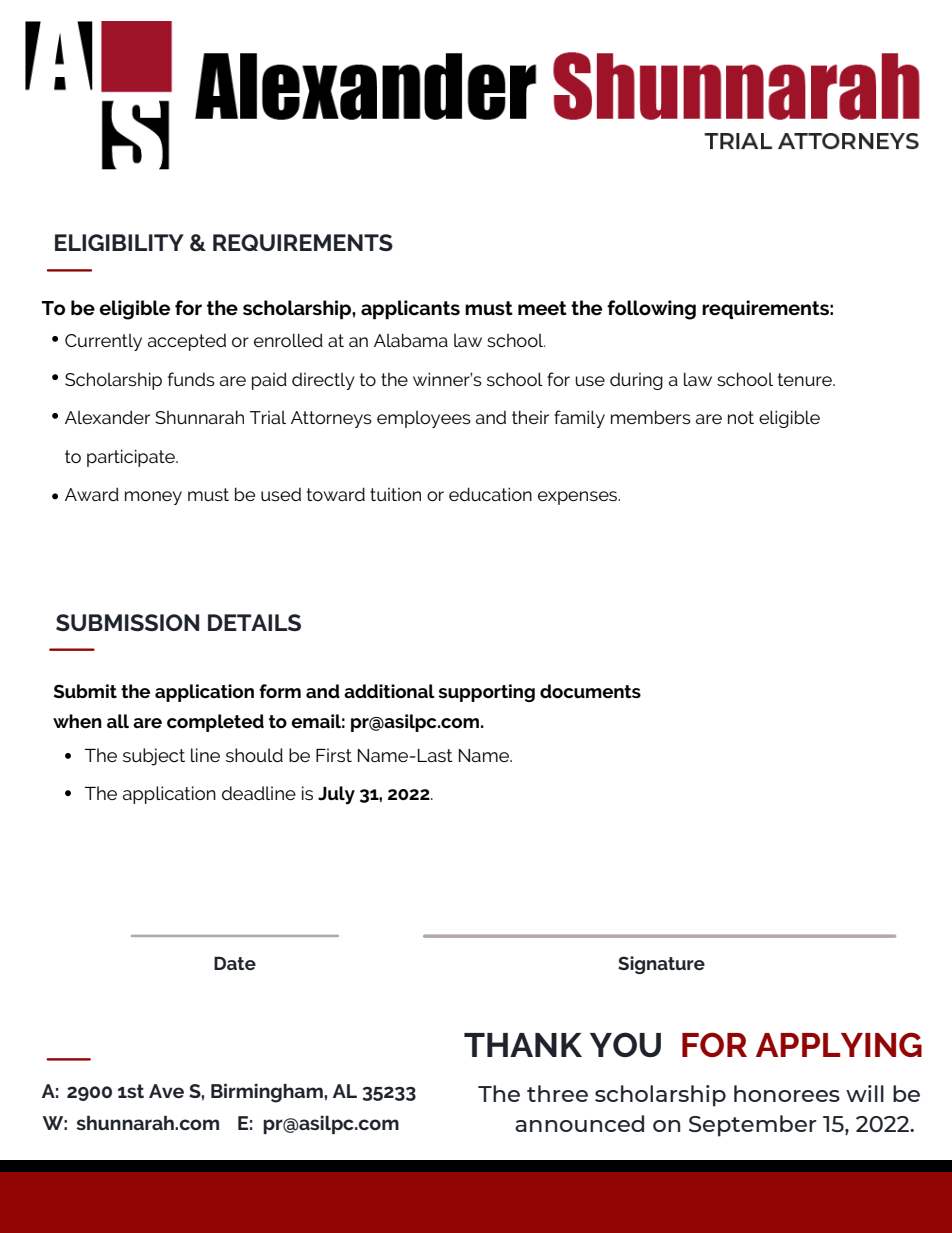  Describe the element at coordinates (215, 723) in the page. I see `completed` at that location.
